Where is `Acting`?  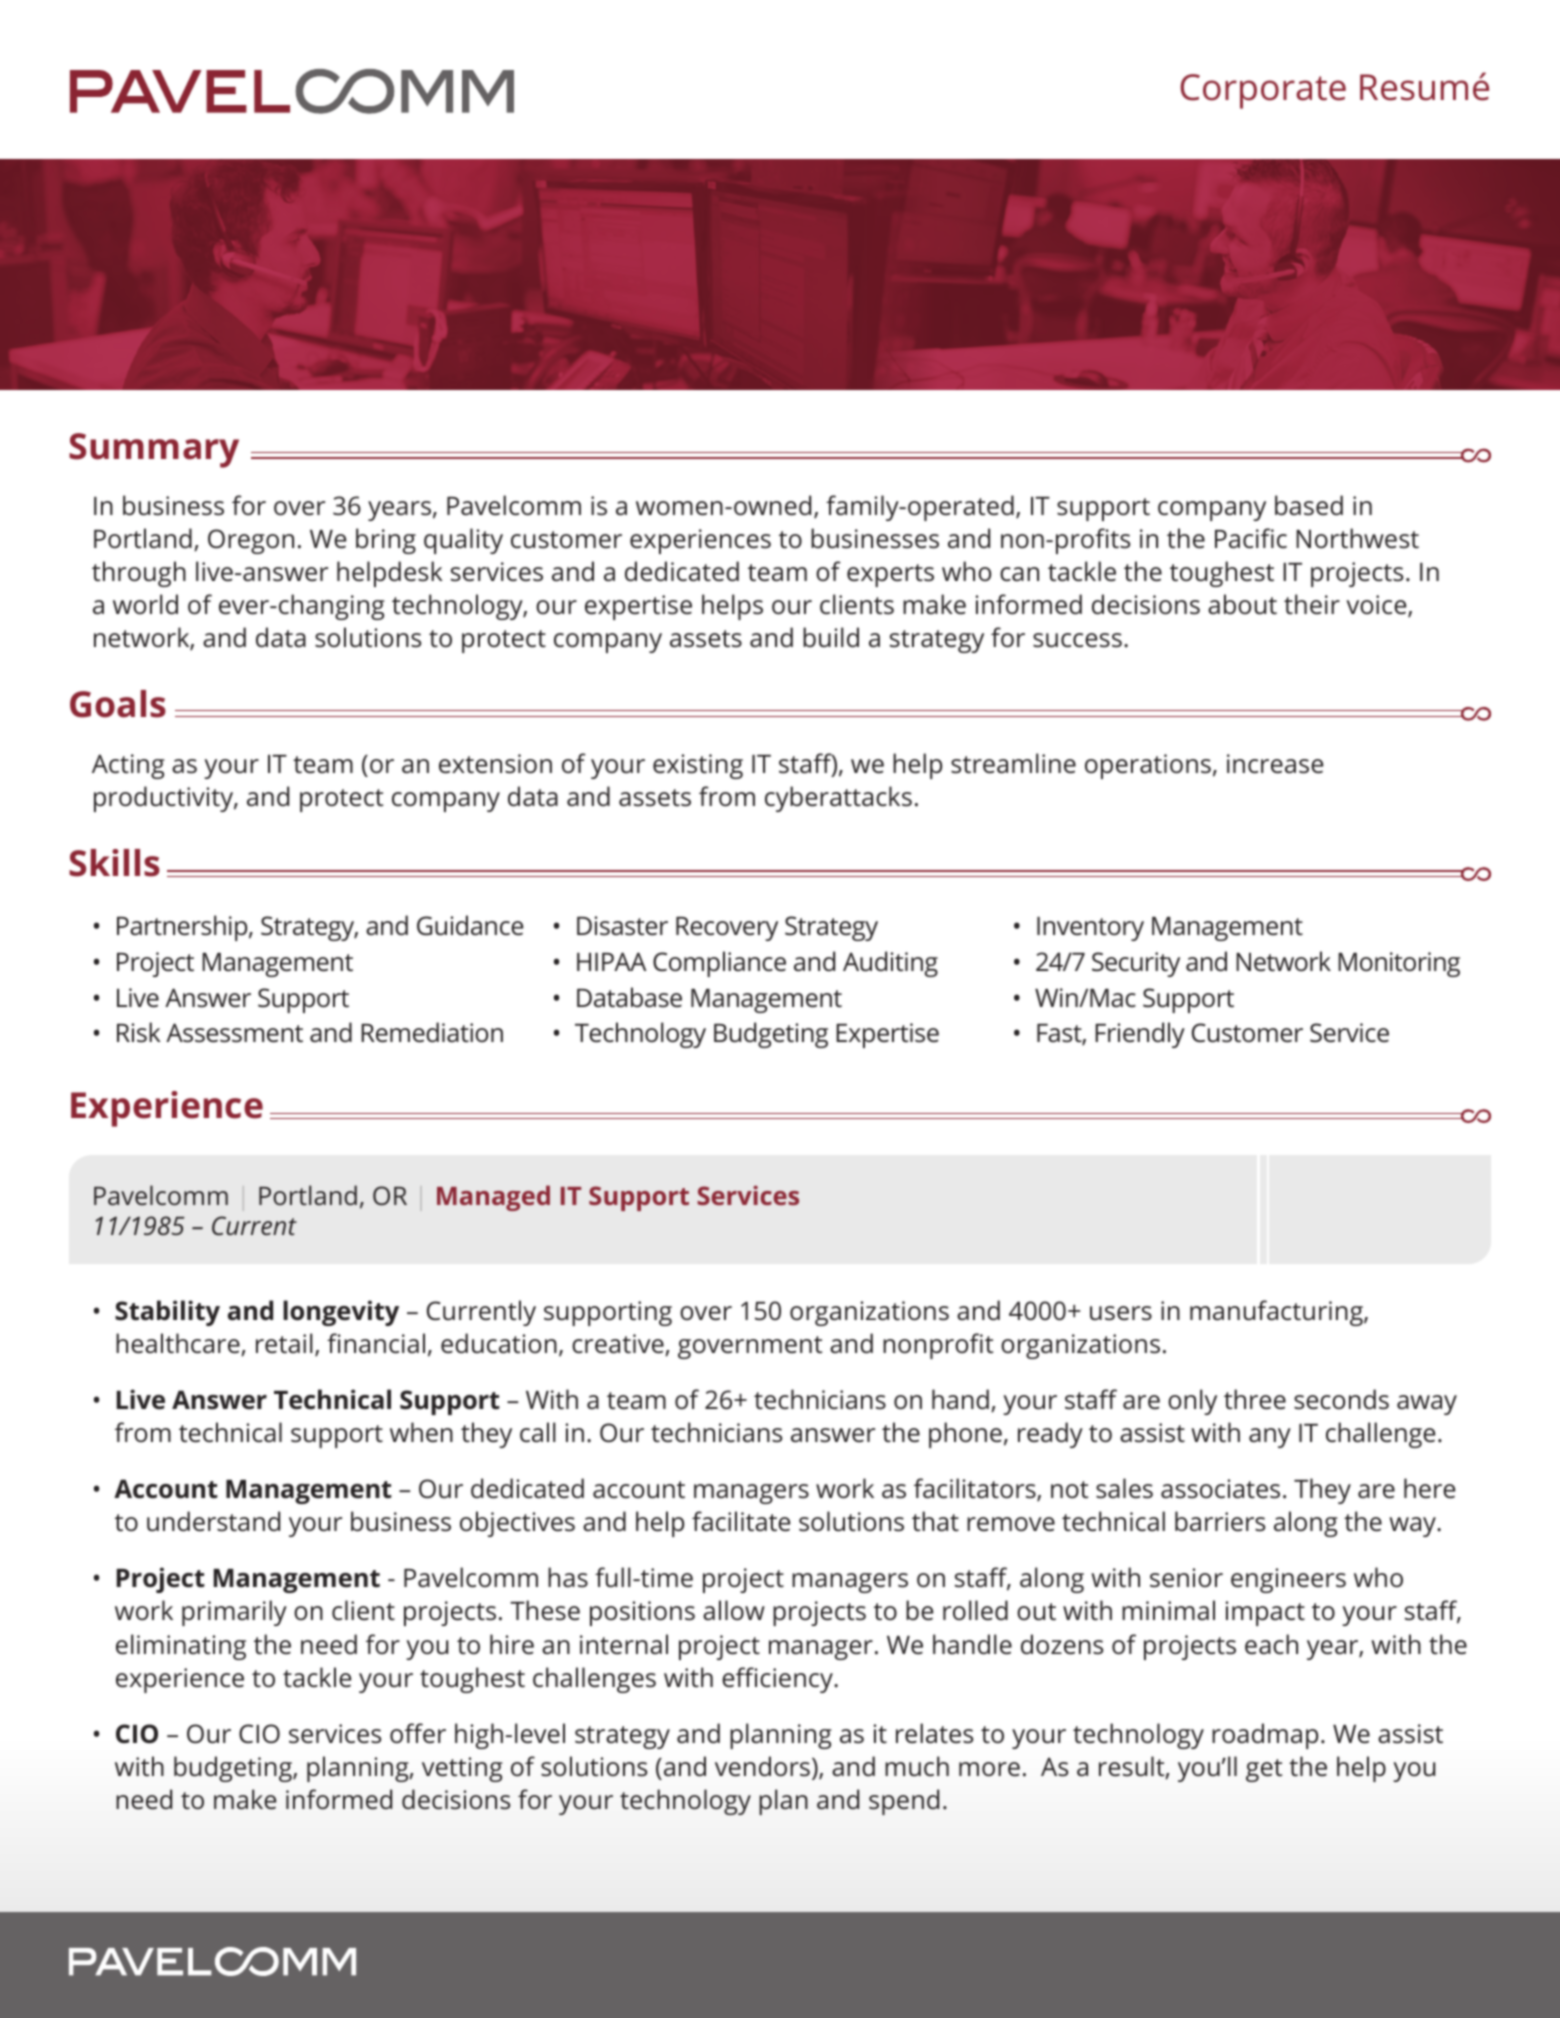
Acting is located at coordinates (128, 766).
